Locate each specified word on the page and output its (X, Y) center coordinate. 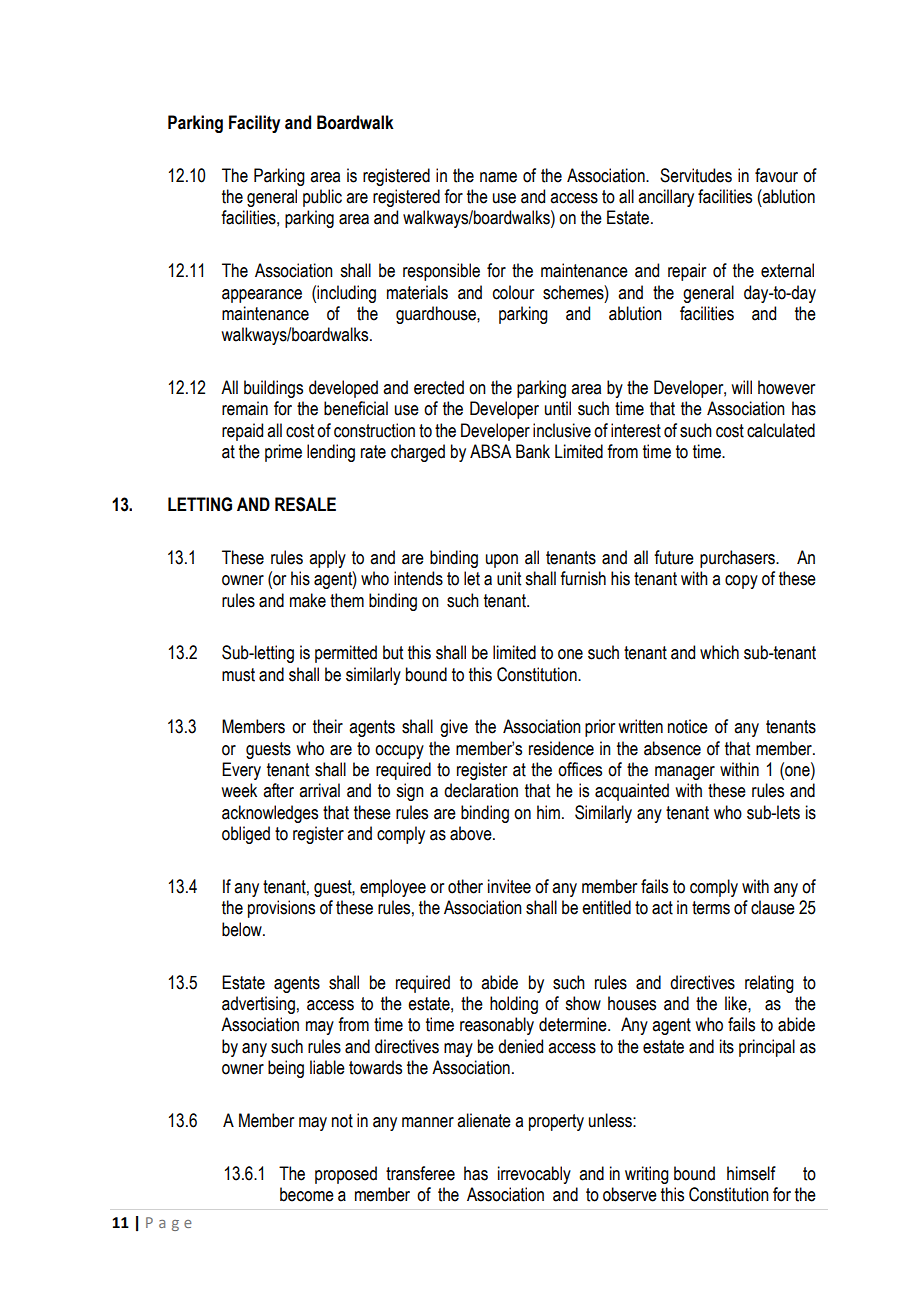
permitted (346, 654)
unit (509, 578)
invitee (509, 886)
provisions (281, 909)
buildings (273, 389)
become (307, 1194)
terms (711, 908)
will (741, 387)
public (322, 198)
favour (776, 175)
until (558, 408)
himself (751, 1173)
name (498, 177)
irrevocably (534, 1175)
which (719, 652)
